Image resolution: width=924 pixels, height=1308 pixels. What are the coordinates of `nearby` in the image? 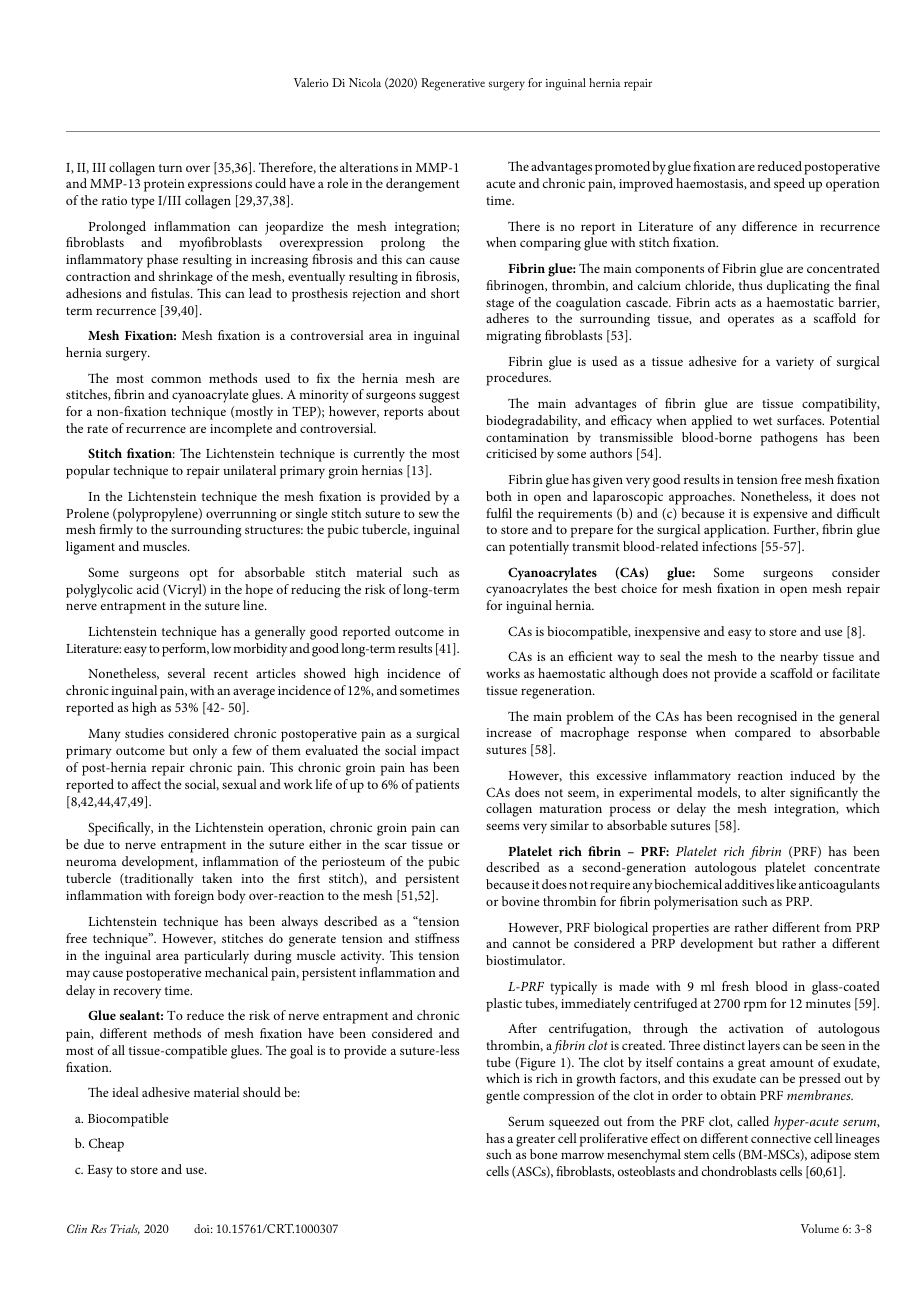 It's located at (799, 658).
